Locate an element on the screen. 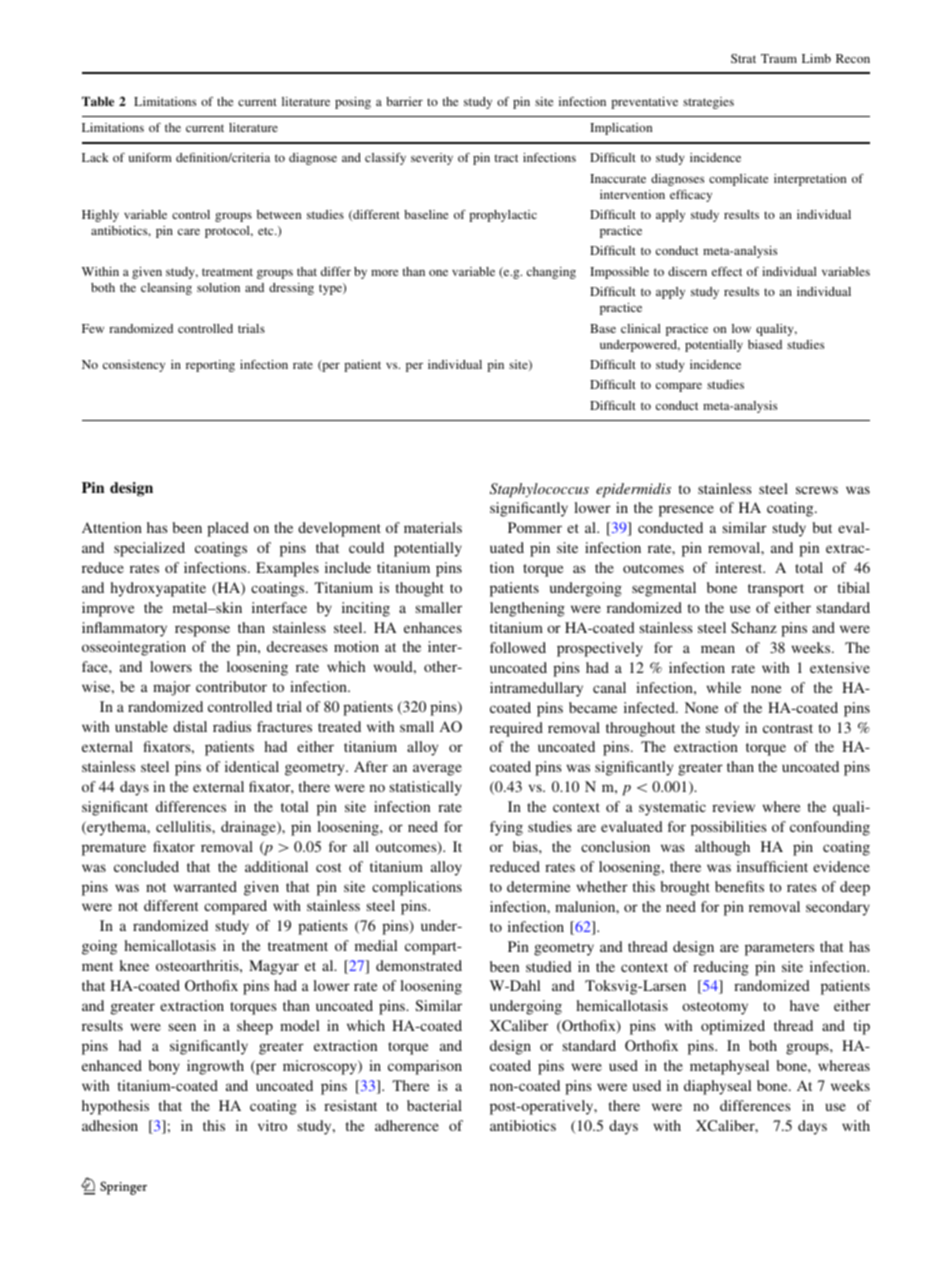  bony is located at coordinates (164, 1067).
